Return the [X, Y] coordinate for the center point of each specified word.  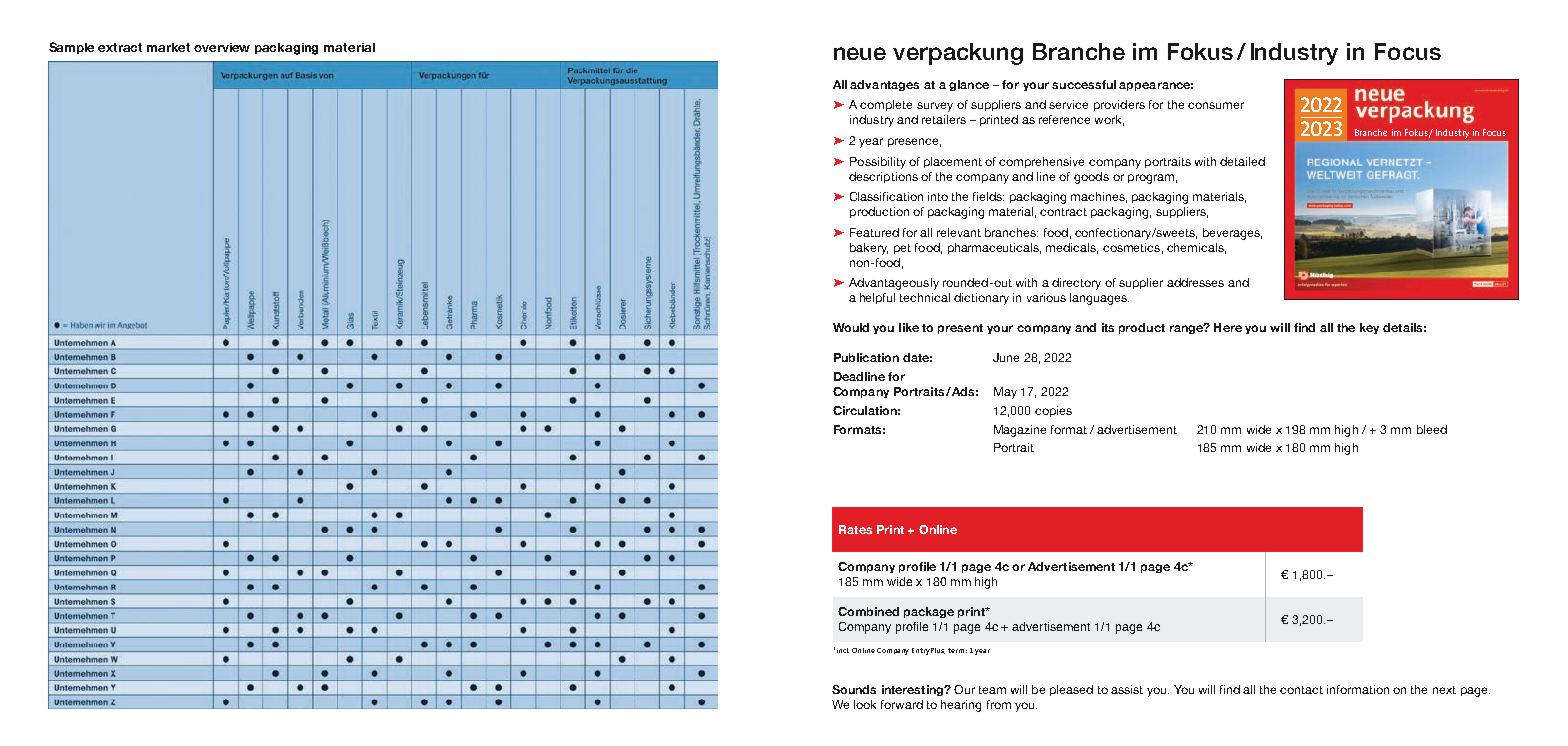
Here [1228, 327]
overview [222, 47]
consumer [1216, 105]
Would [851, 327]
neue [860, 53]
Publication [866, 357]
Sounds [854, 689]
